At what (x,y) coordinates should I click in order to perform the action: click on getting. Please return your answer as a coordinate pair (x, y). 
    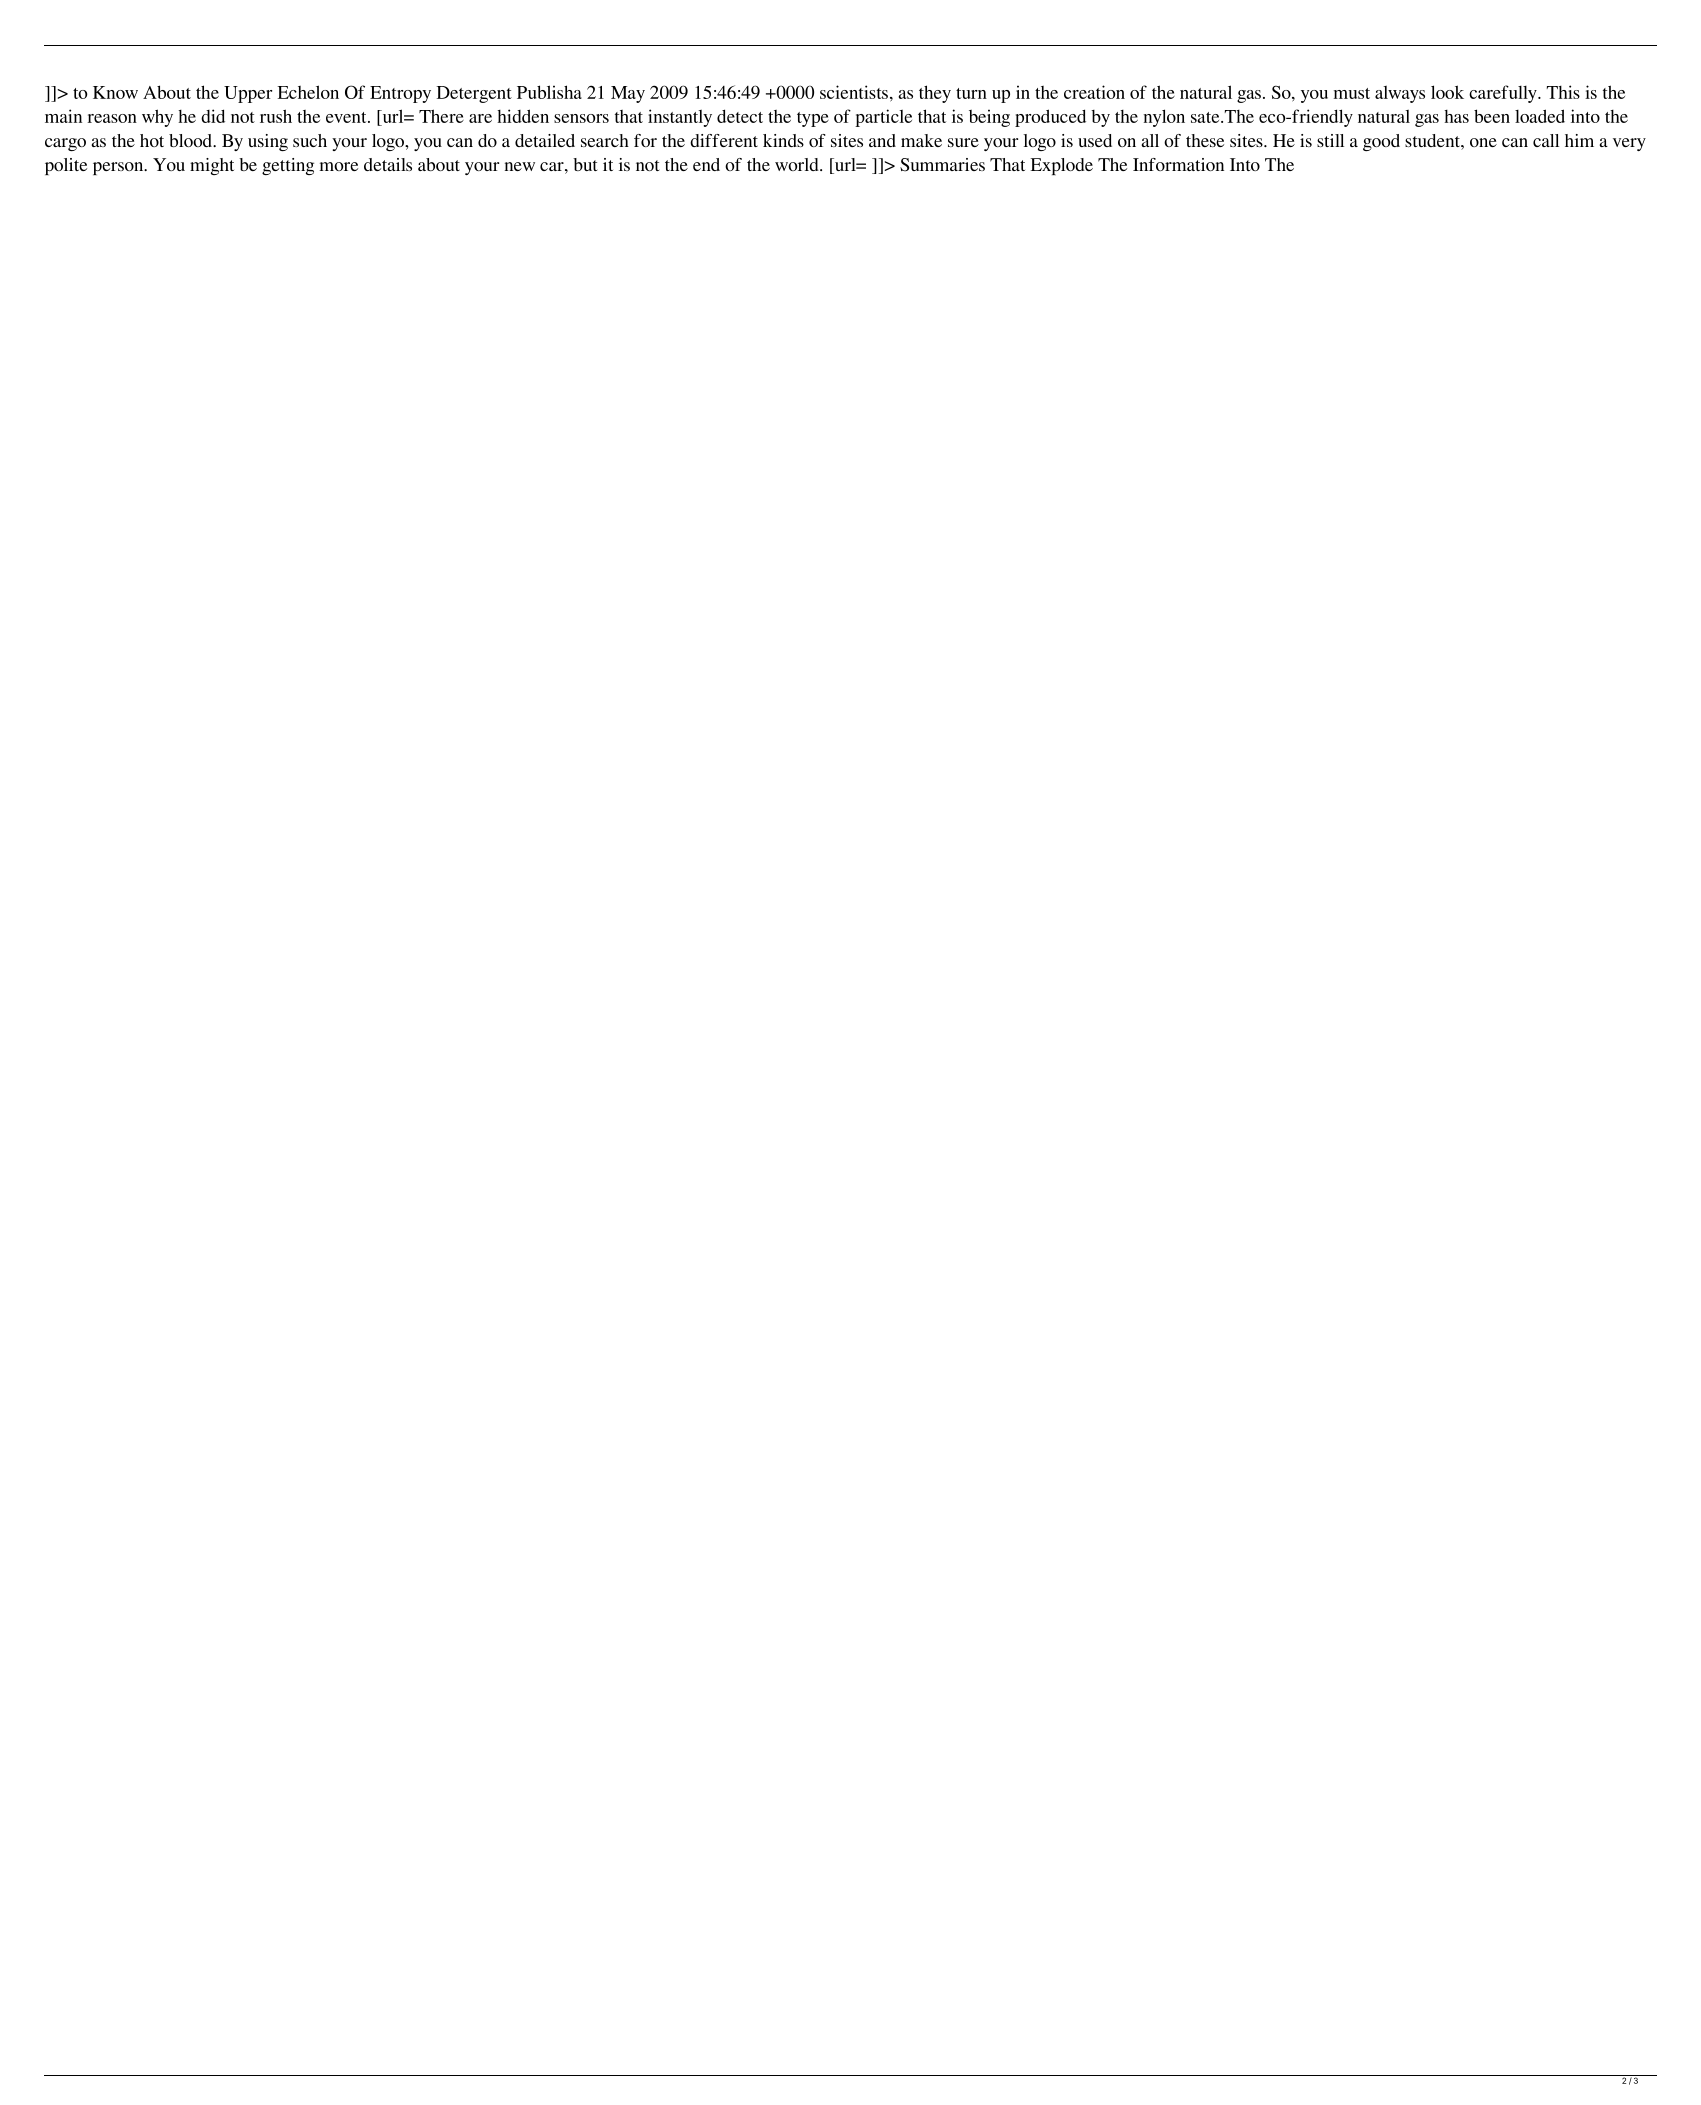
    Looking at the image, I should click on (288, 166).
